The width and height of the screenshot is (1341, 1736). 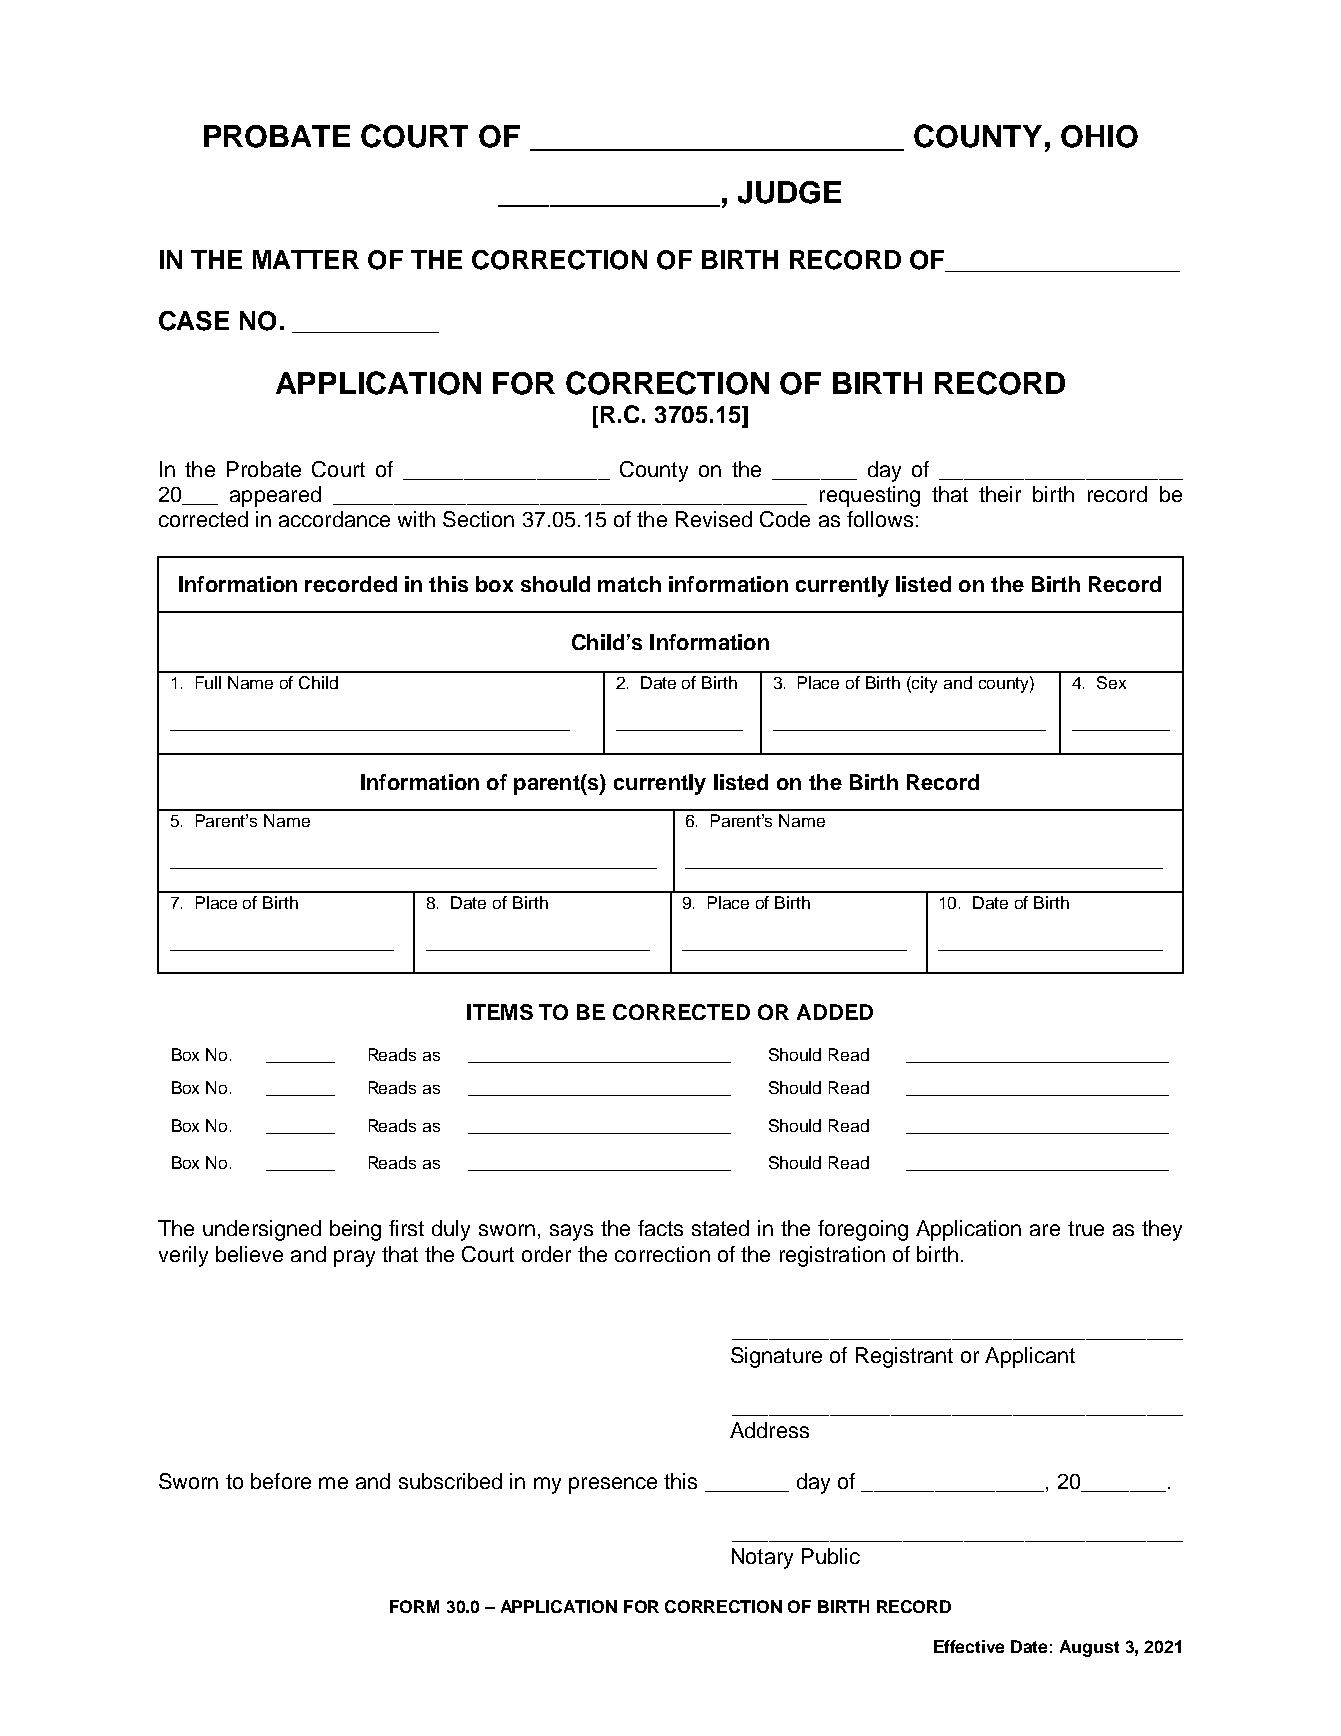 I want to click on JUDGE, so click(x=789, y=192).
